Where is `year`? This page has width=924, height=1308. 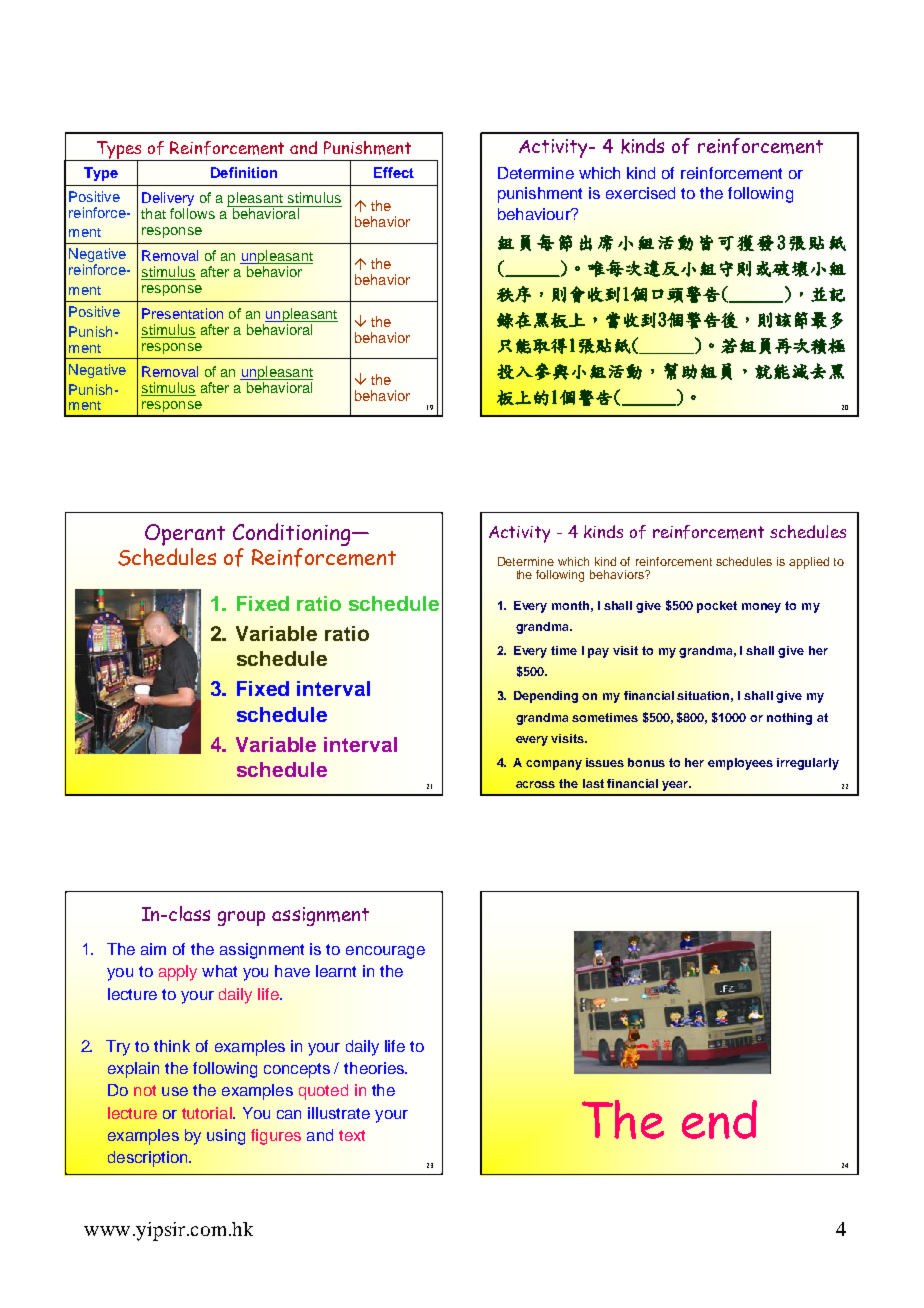
year is located at coordinates (676, 786).
